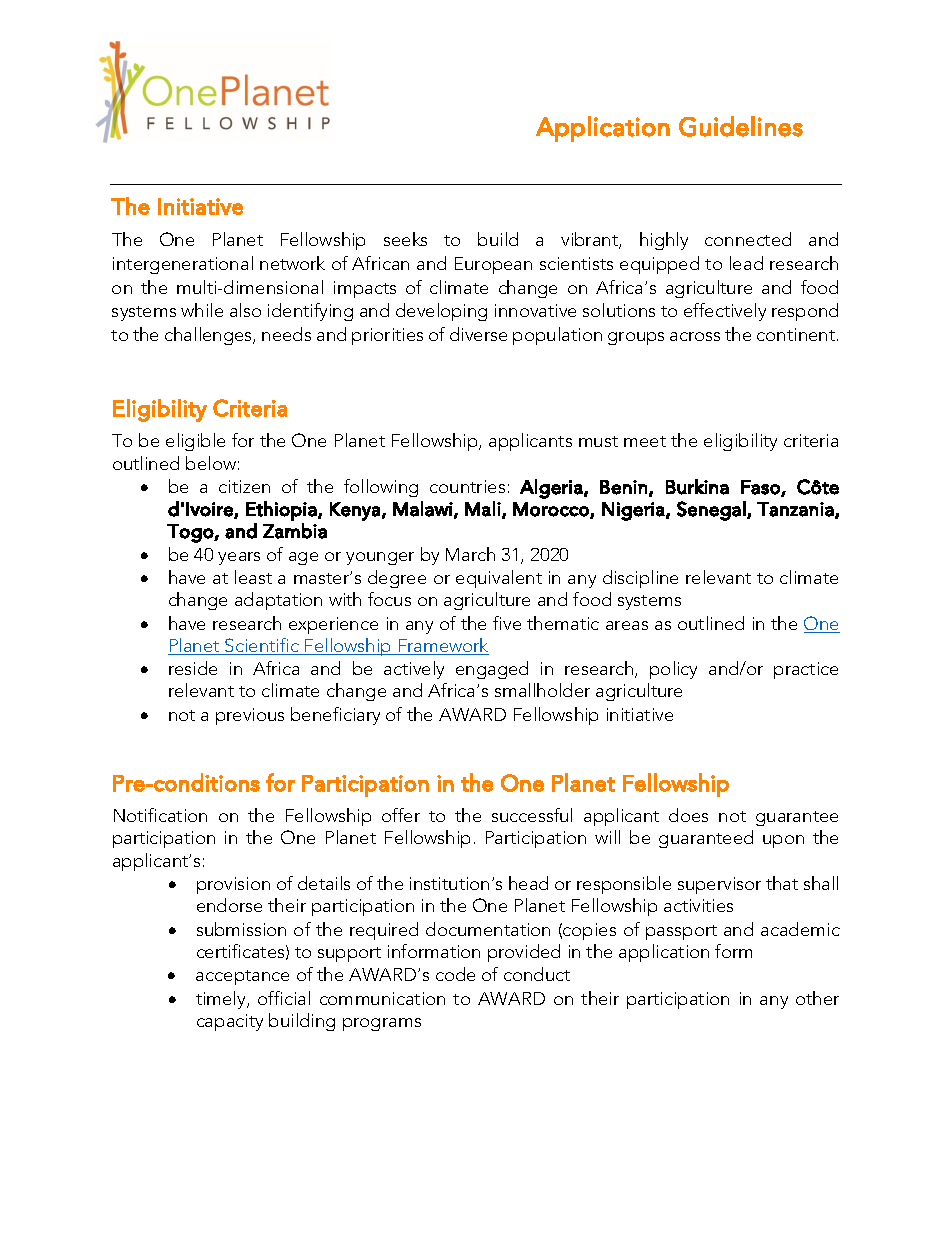  I want to click on smallholder, so click(542, 690).
